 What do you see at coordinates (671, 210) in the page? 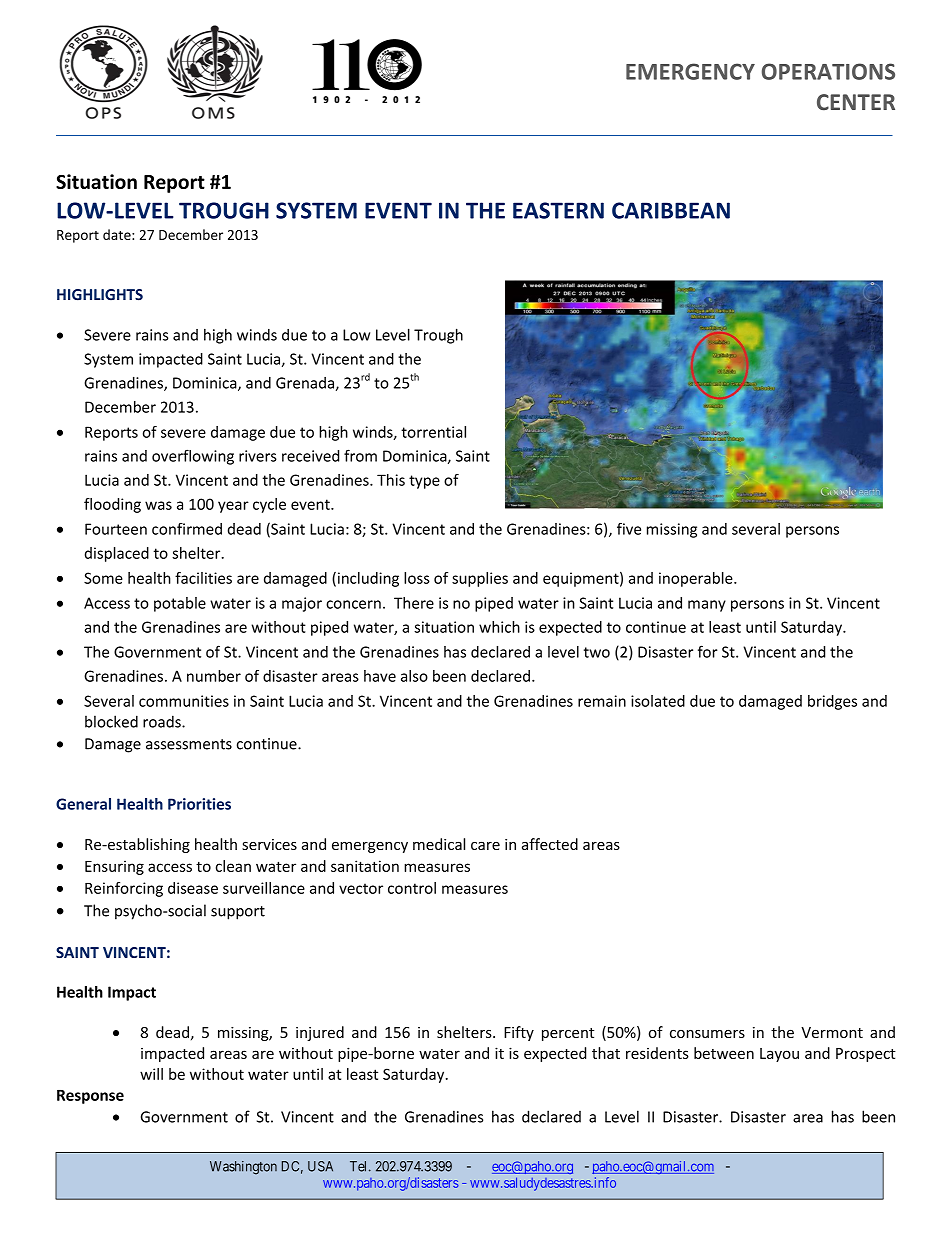
I see `CARIBBEAN` at bounding box center [671, 210].
